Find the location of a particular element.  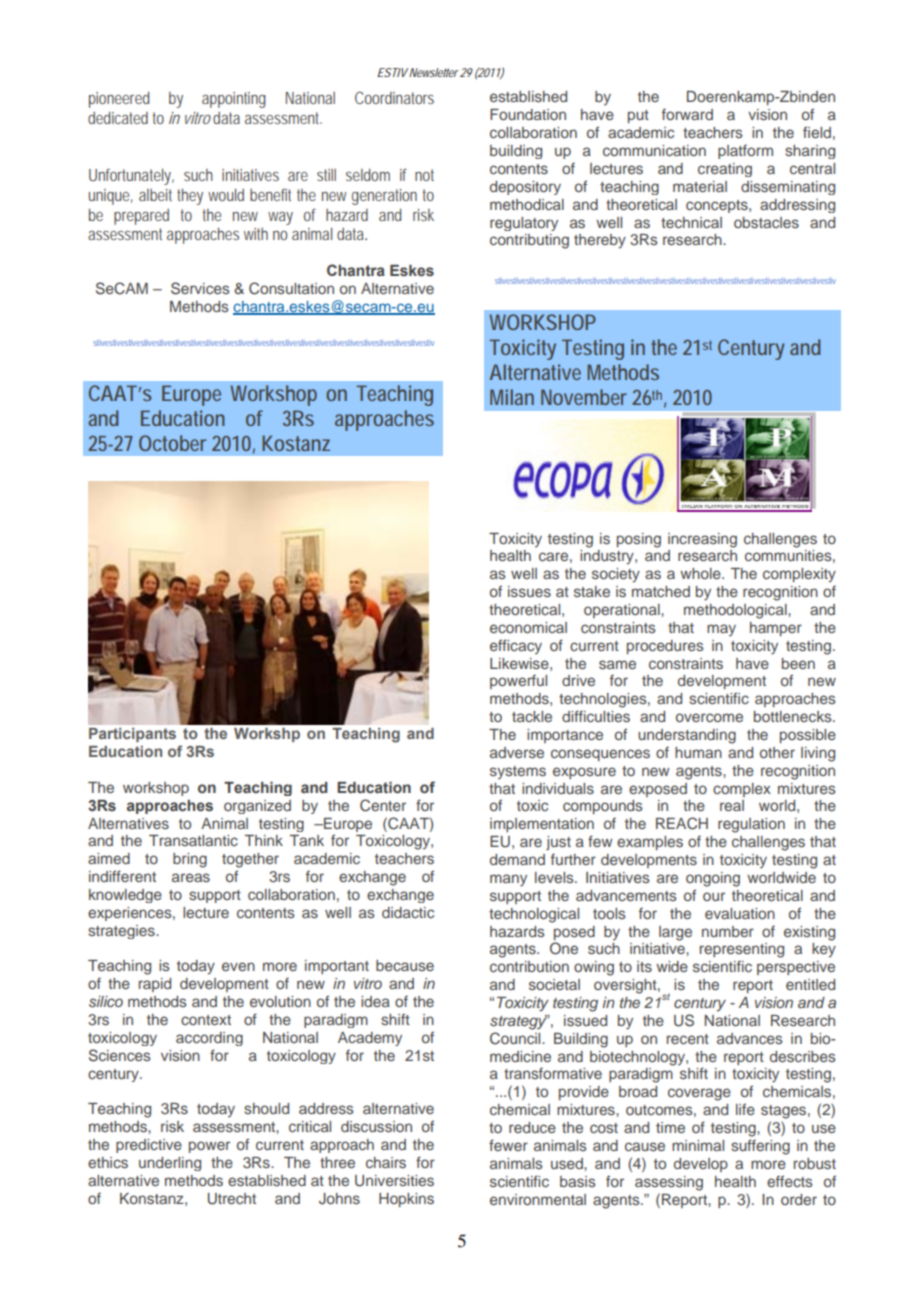

may is located at coordinates (721, 630).
